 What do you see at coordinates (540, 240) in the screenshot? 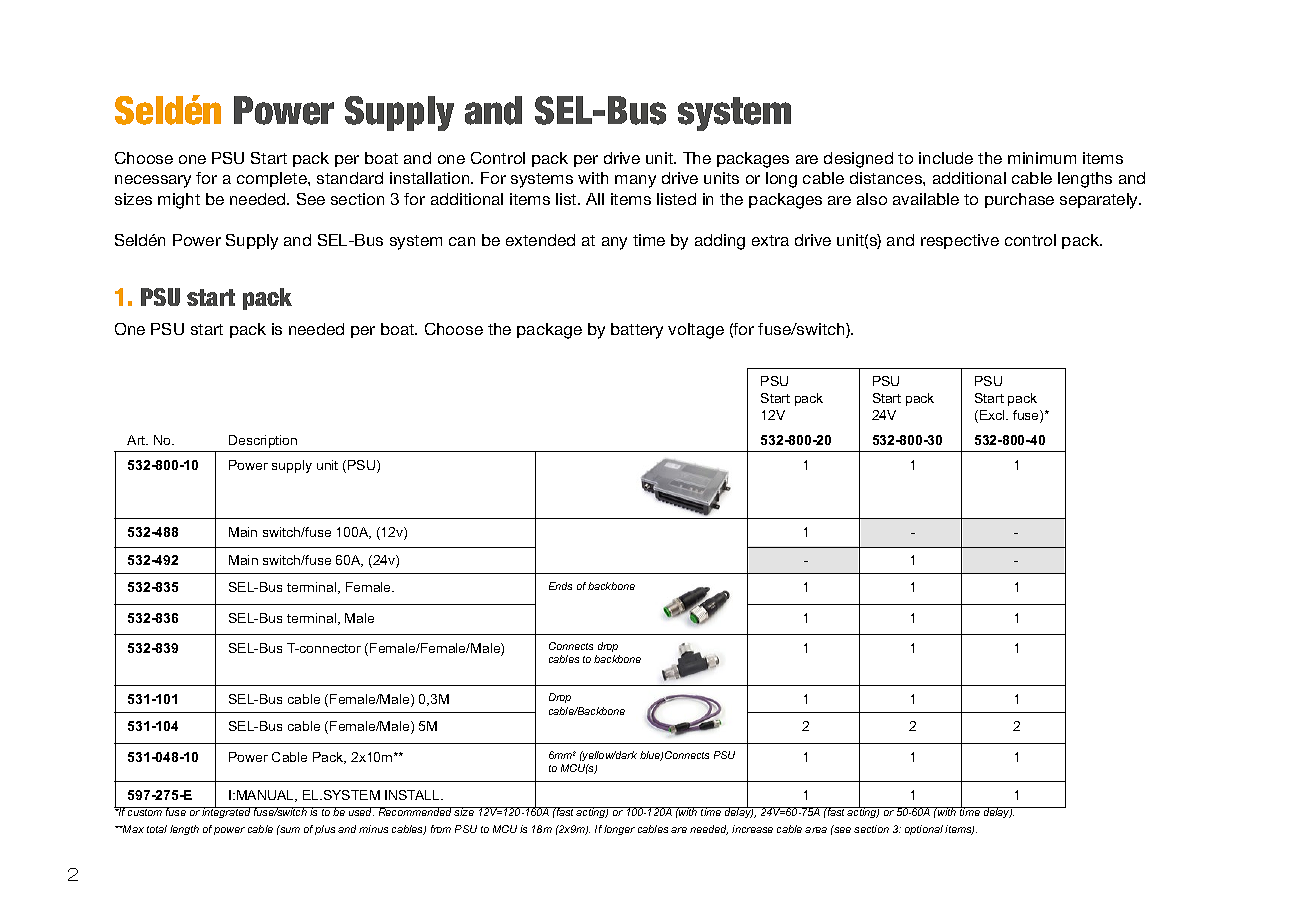
I see `extended` at bounding box center [540, 240].
